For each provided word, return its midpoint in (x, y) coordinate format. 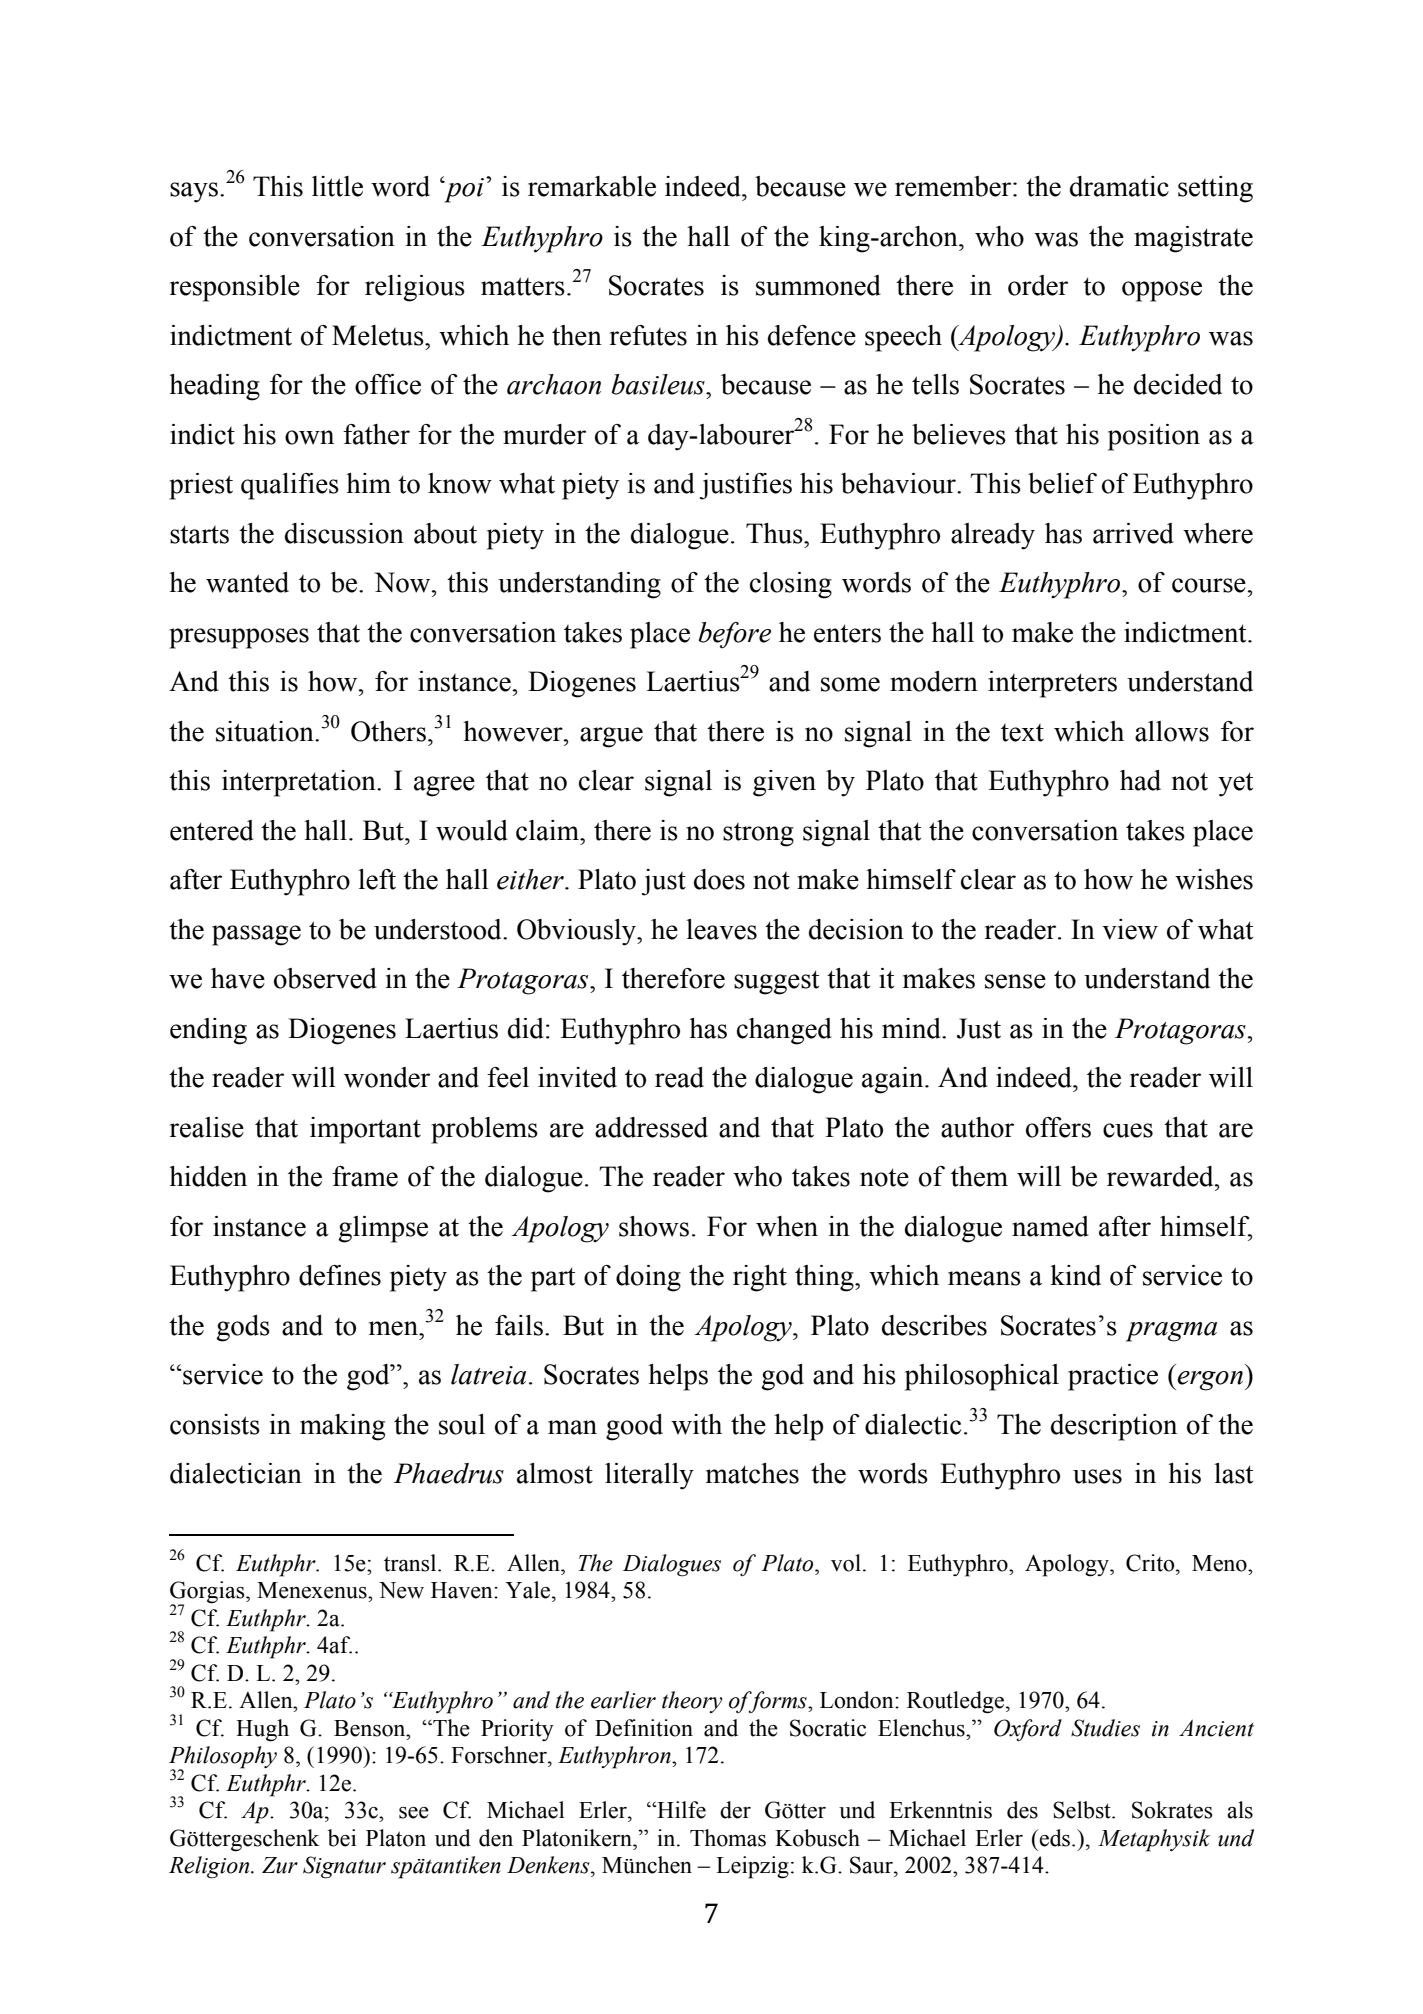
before (734, 635)
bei (342, 1838)
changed (784, 1031)
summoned (818, 285)
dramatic (1119, 186)
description (1114, 1427)
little (337, 186)
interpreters (1052, 684)
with (696, 1424)
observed (325, 978)
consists (215, 1424)
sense (1015, 981)
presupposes (239, 638)
